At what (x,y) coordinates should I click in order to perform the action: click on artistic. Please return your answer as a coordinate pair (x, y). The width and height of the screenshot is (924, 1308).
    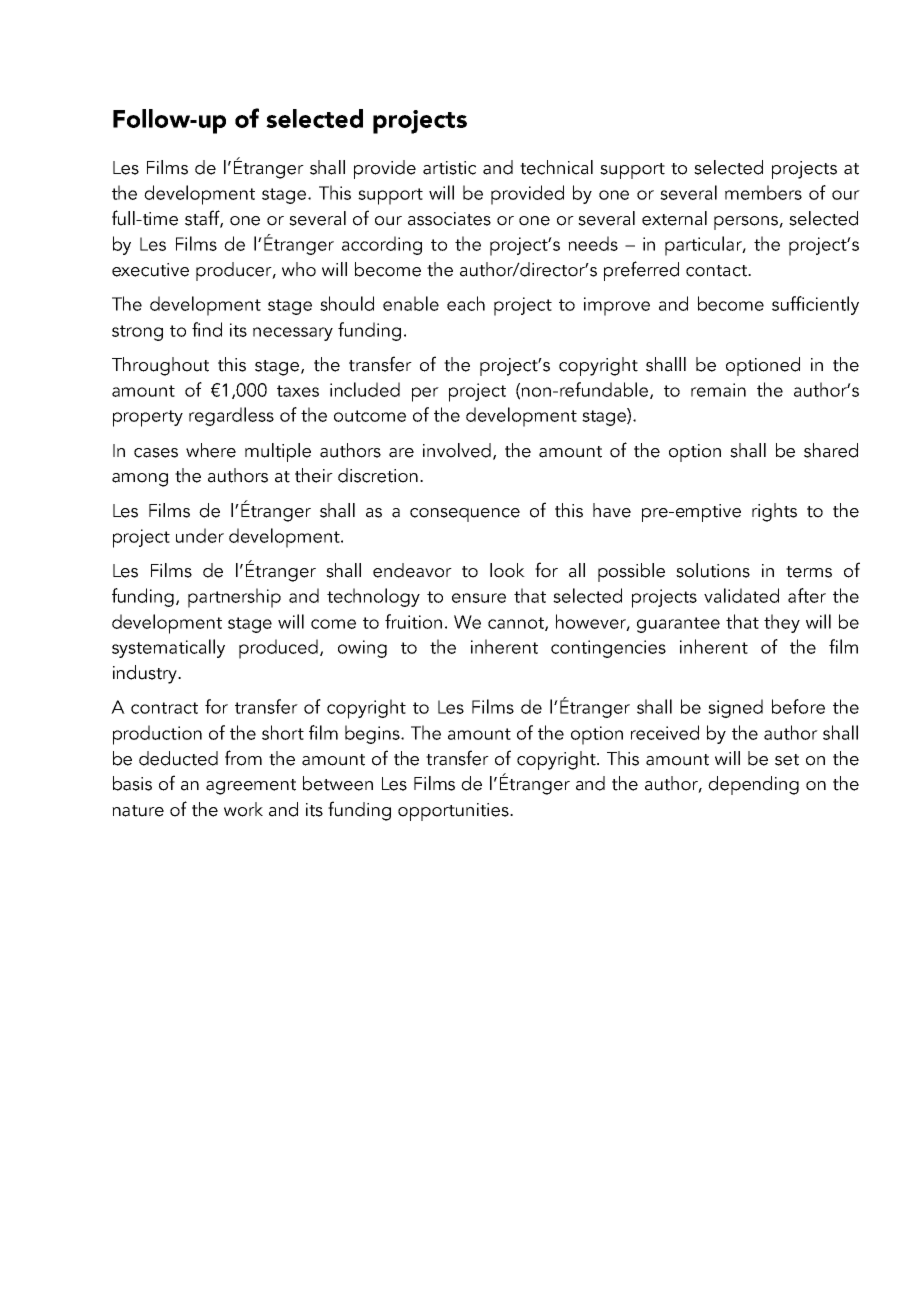
    Looking at the image, I should click on (449, 168).
